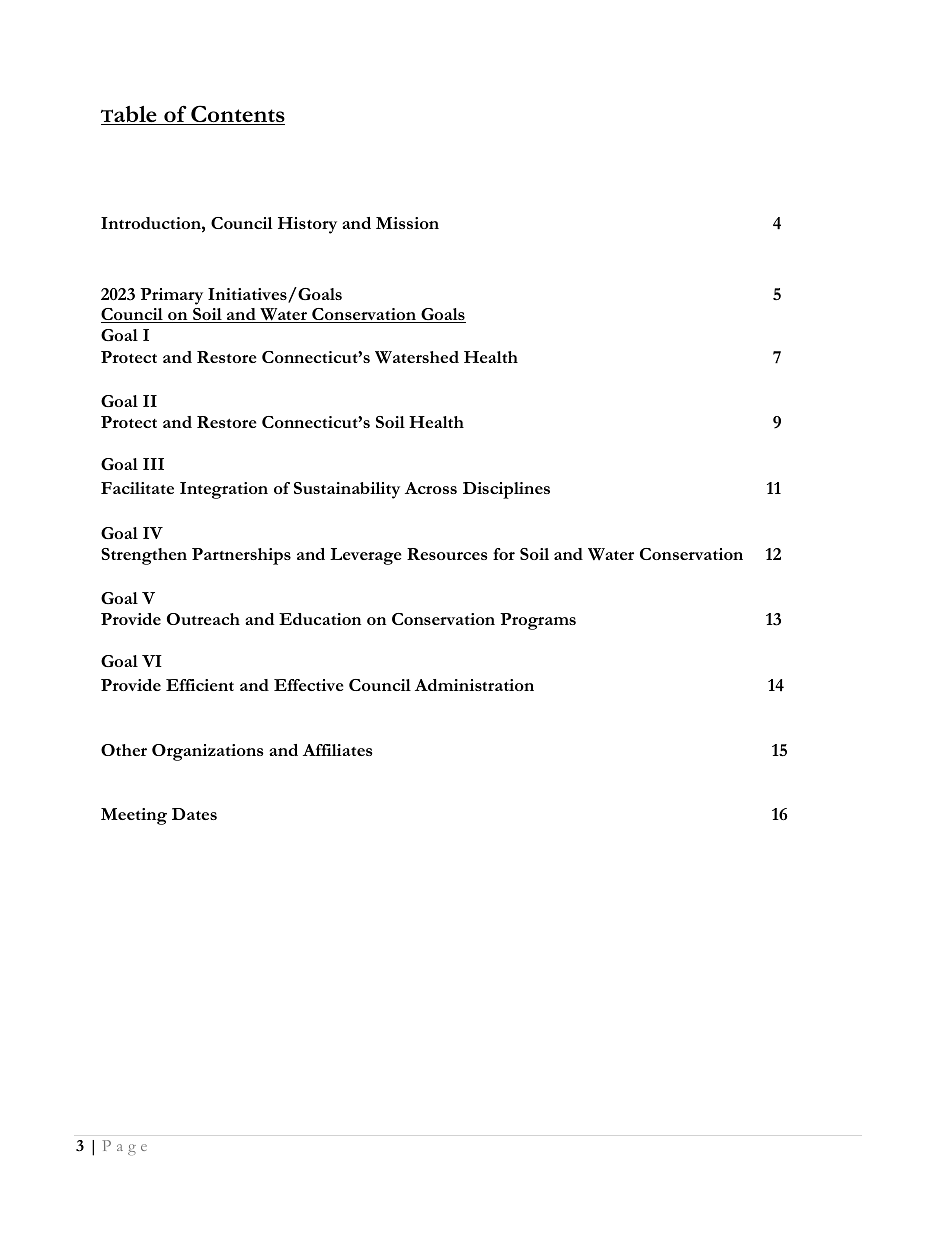 This screenshot has width=952, height=1233. Describe the element at coordinates (347, 490) in the screenshot. I see `Sustainability` at that location.
